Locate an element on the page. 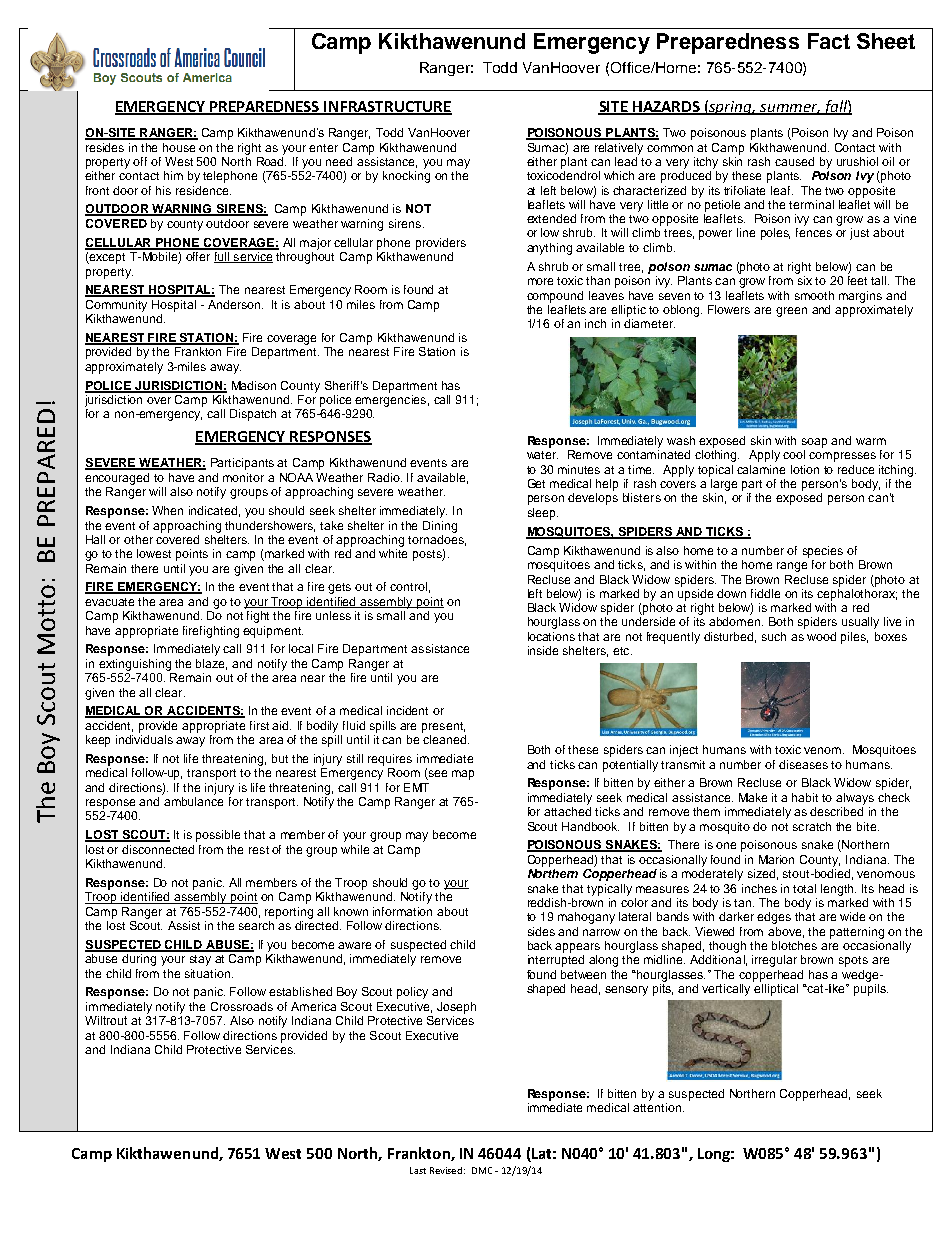 The width and height of the image is (952, 1233). locations is located at coordinates (551, 636).
